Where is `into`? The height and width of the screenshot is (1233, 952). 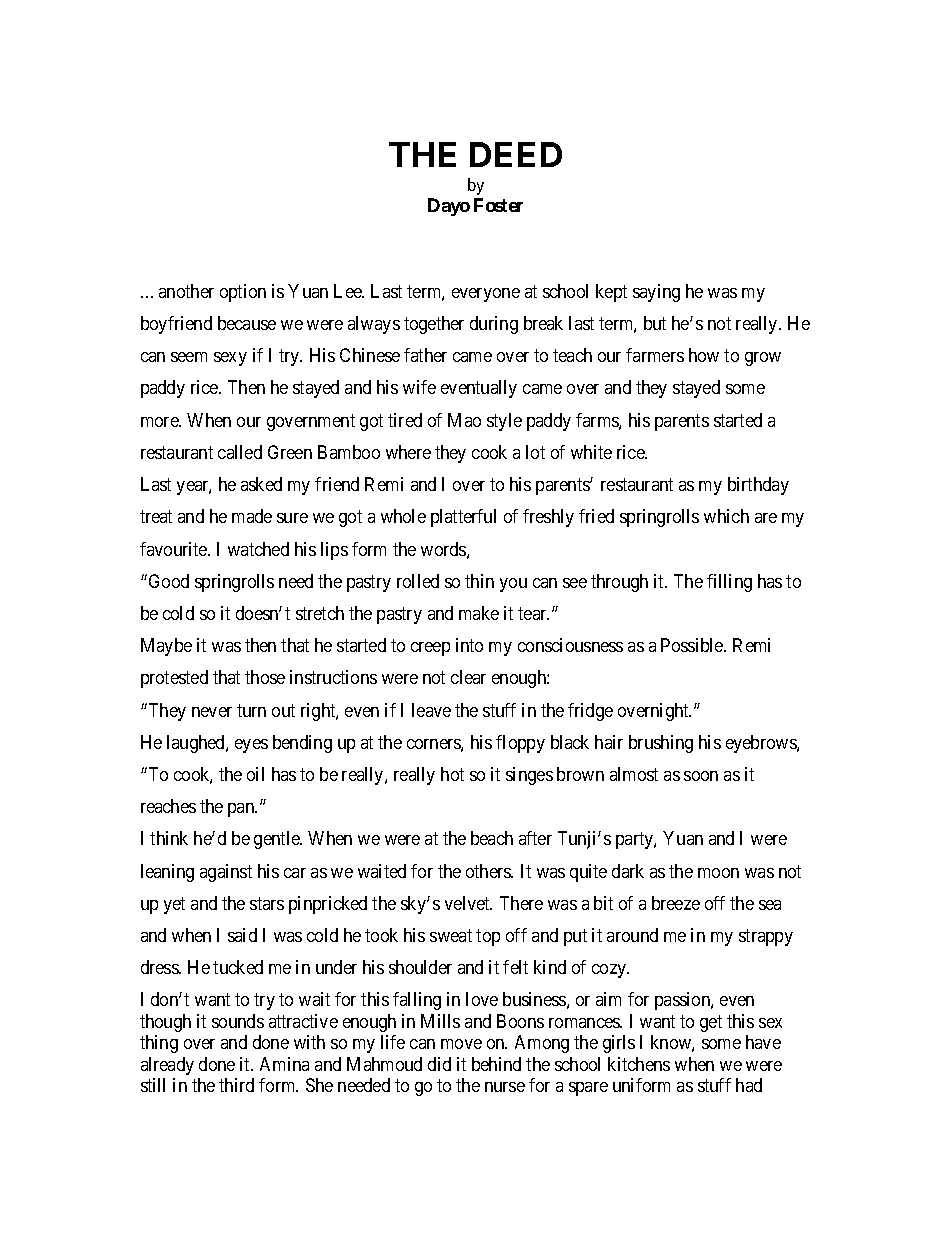 into is located at coordinates (469, 645).
